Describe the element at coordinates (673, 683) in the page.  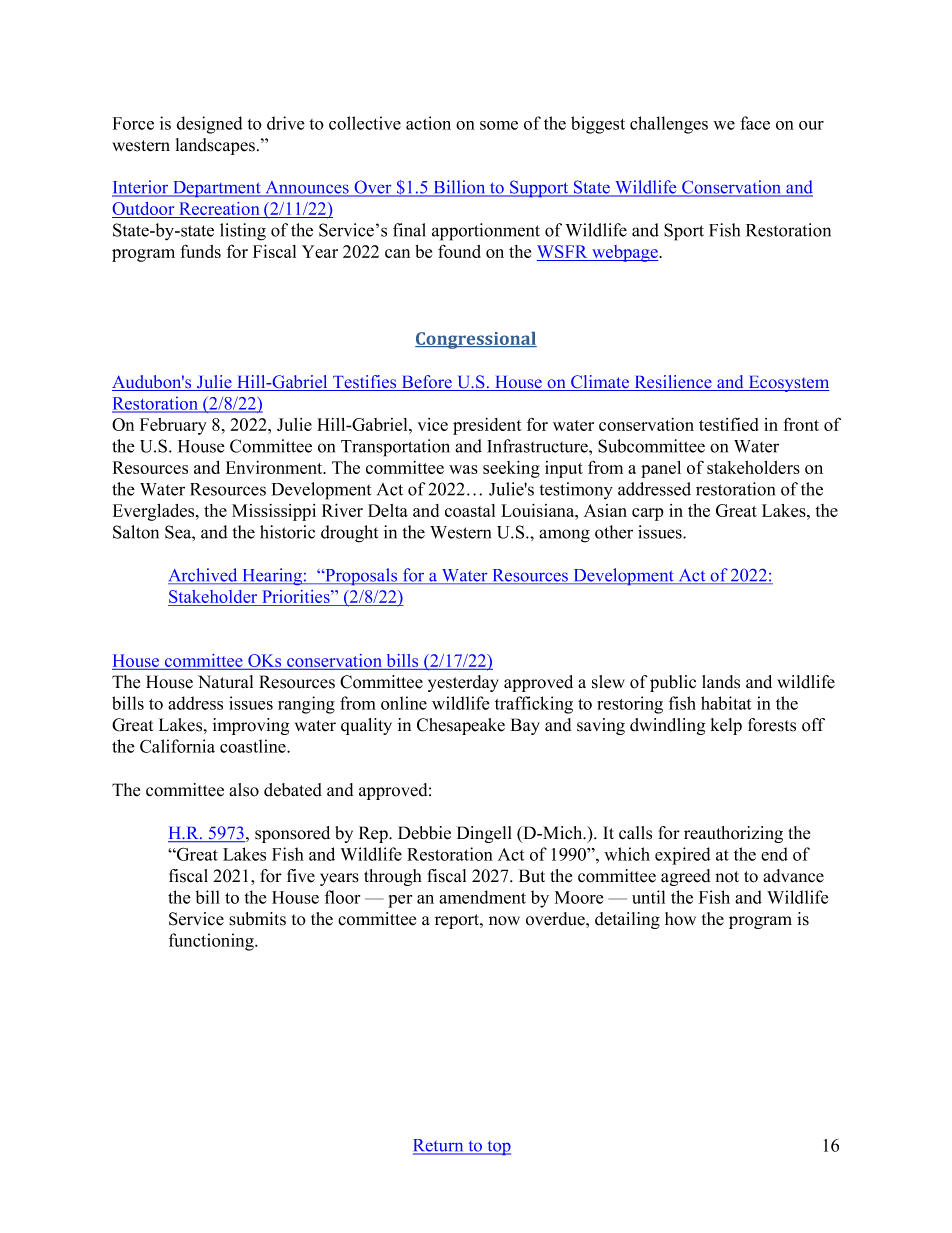
I see `public` at that location.
